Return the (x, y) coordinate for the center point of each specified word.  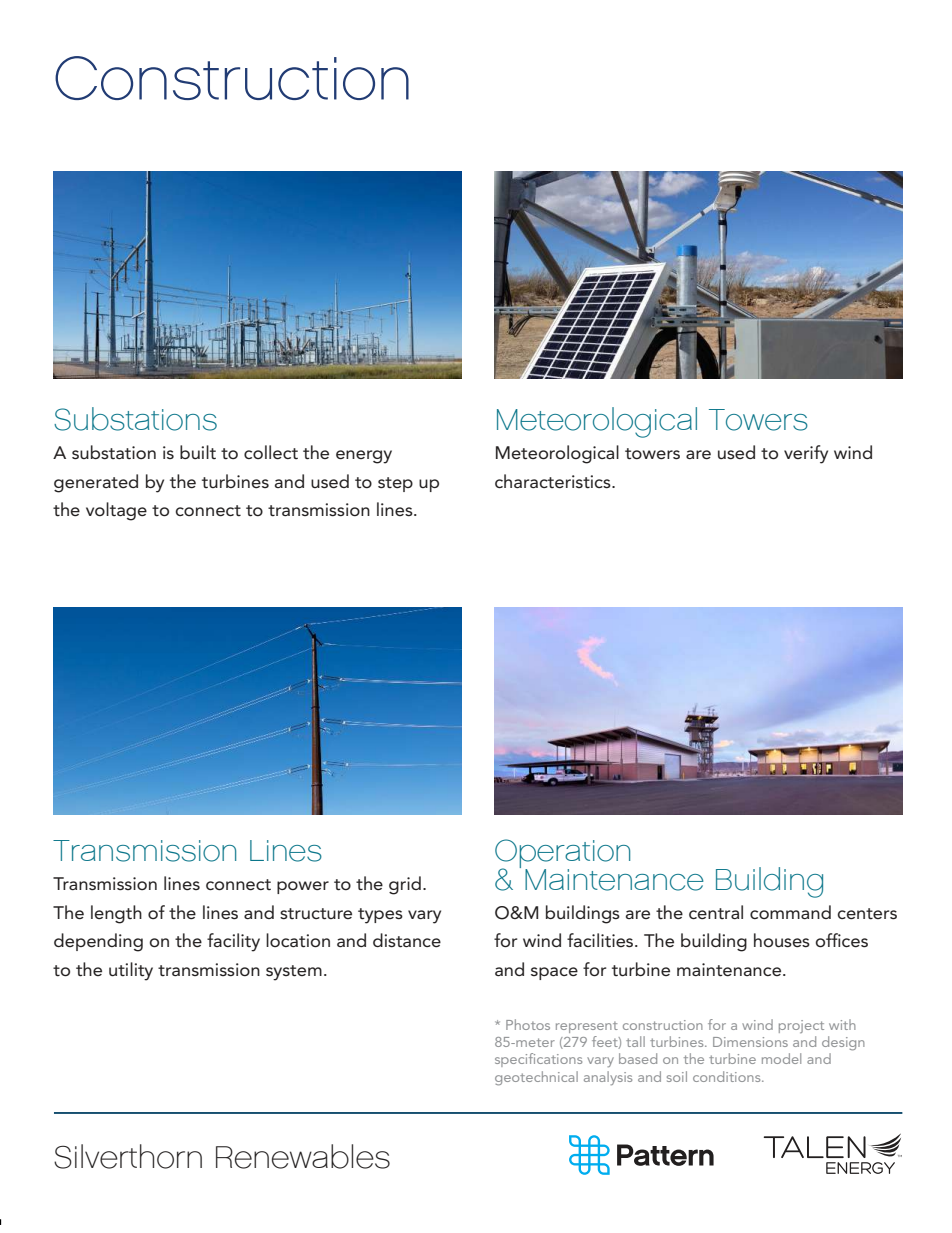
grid (405, 885)
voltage (116, 511)
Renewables (303, 1156)
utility (131, 971)
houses (782, 940)
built (198, 452)
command (790, 912)
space (554, 973)
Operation (562, 854)
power (303, 887)
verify (806, 454)
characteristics (554, 481)
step (395, 484)
